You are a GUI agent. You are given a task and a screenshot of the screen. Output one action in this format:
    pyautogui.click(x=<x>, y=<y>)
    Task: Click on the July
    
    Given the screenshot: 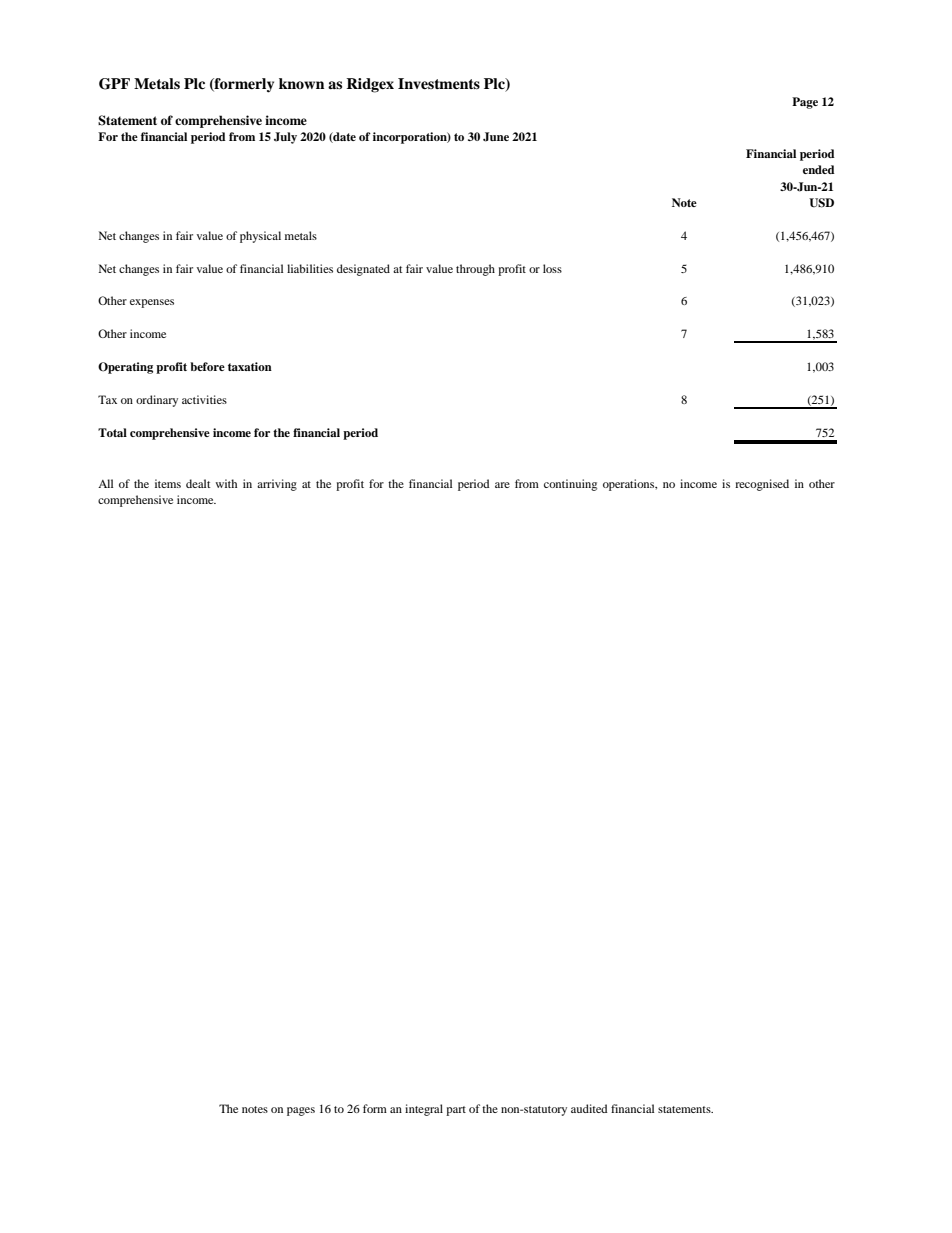 What is the action you would take?
    pyautogui.click(x=285, y=138)
